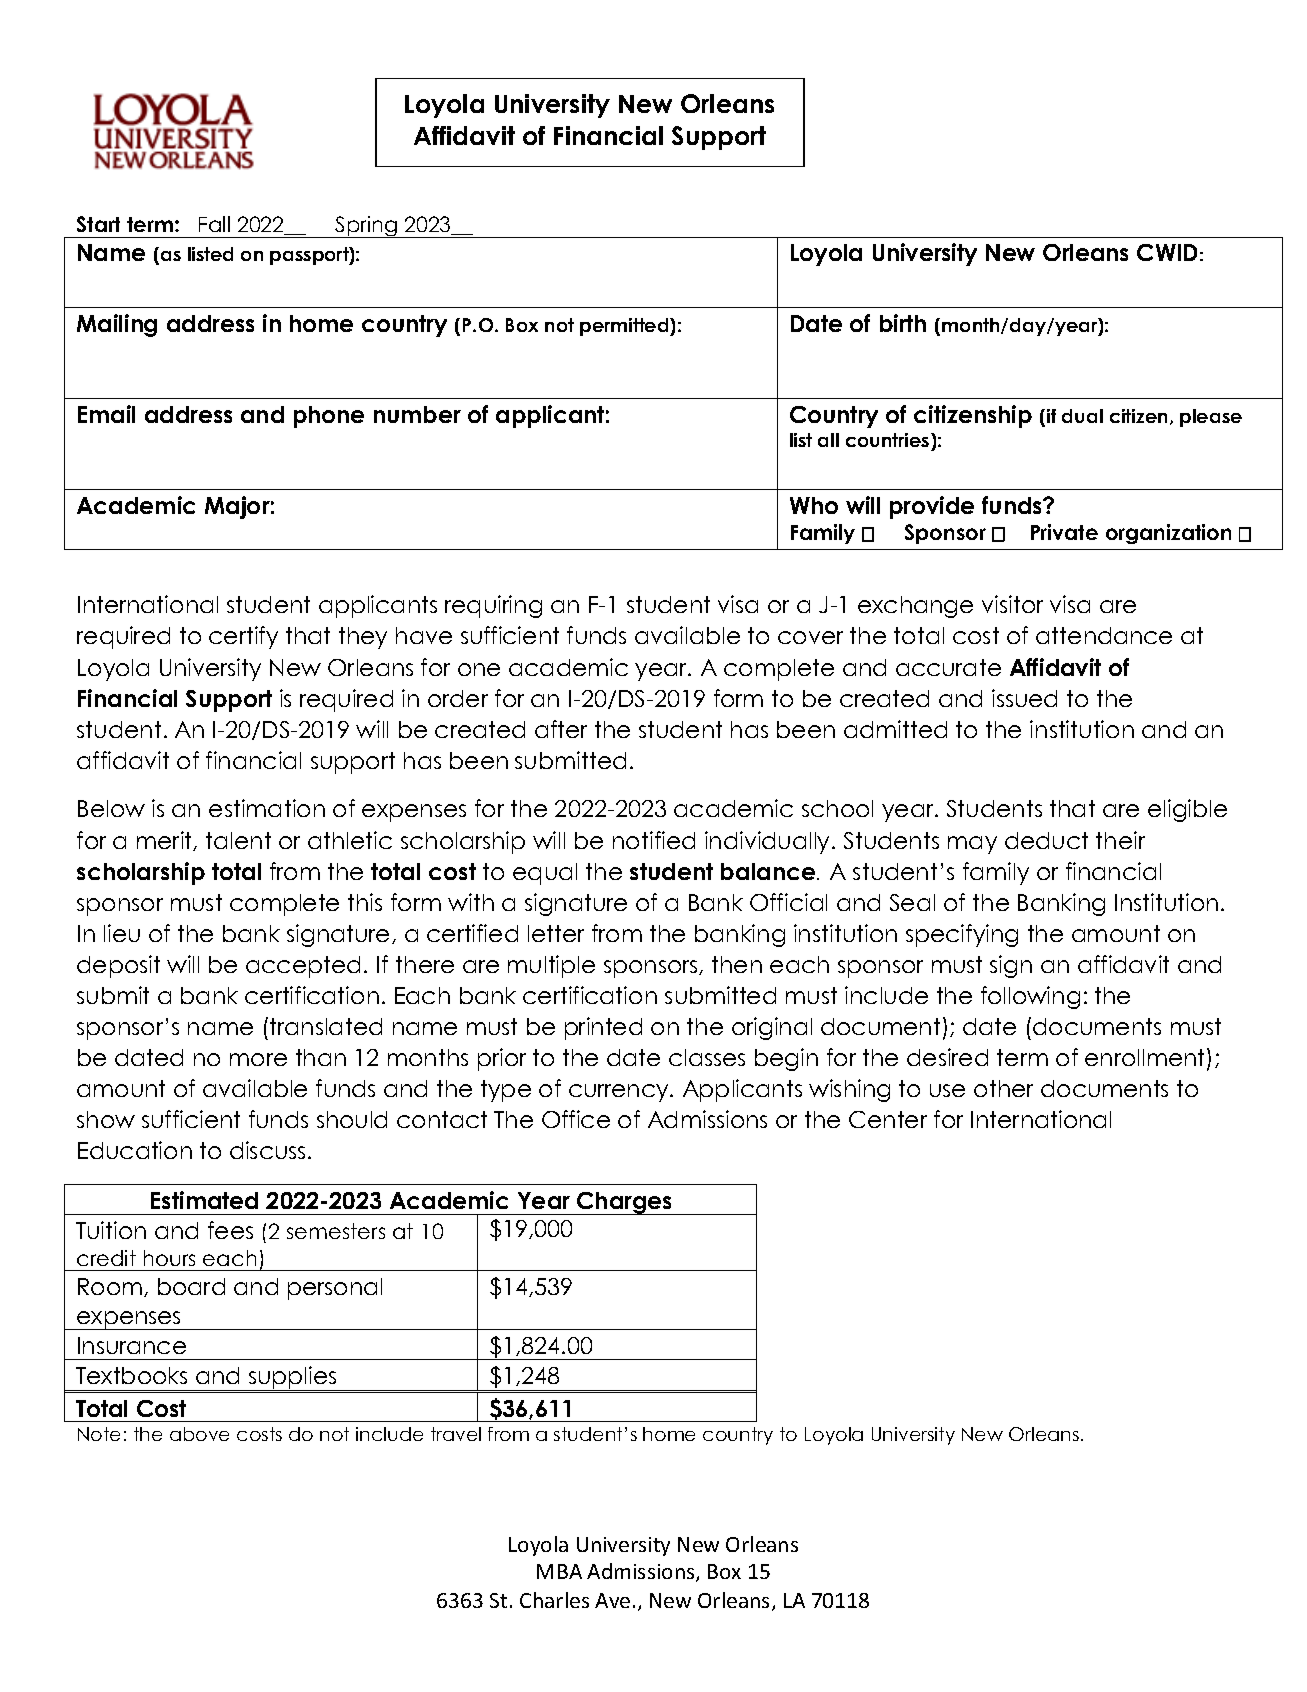 This page has width=1307, height=1692. What do you see at coordinates (903, 323) in the page?
I see `birth` at bounding box center [903, 323].
